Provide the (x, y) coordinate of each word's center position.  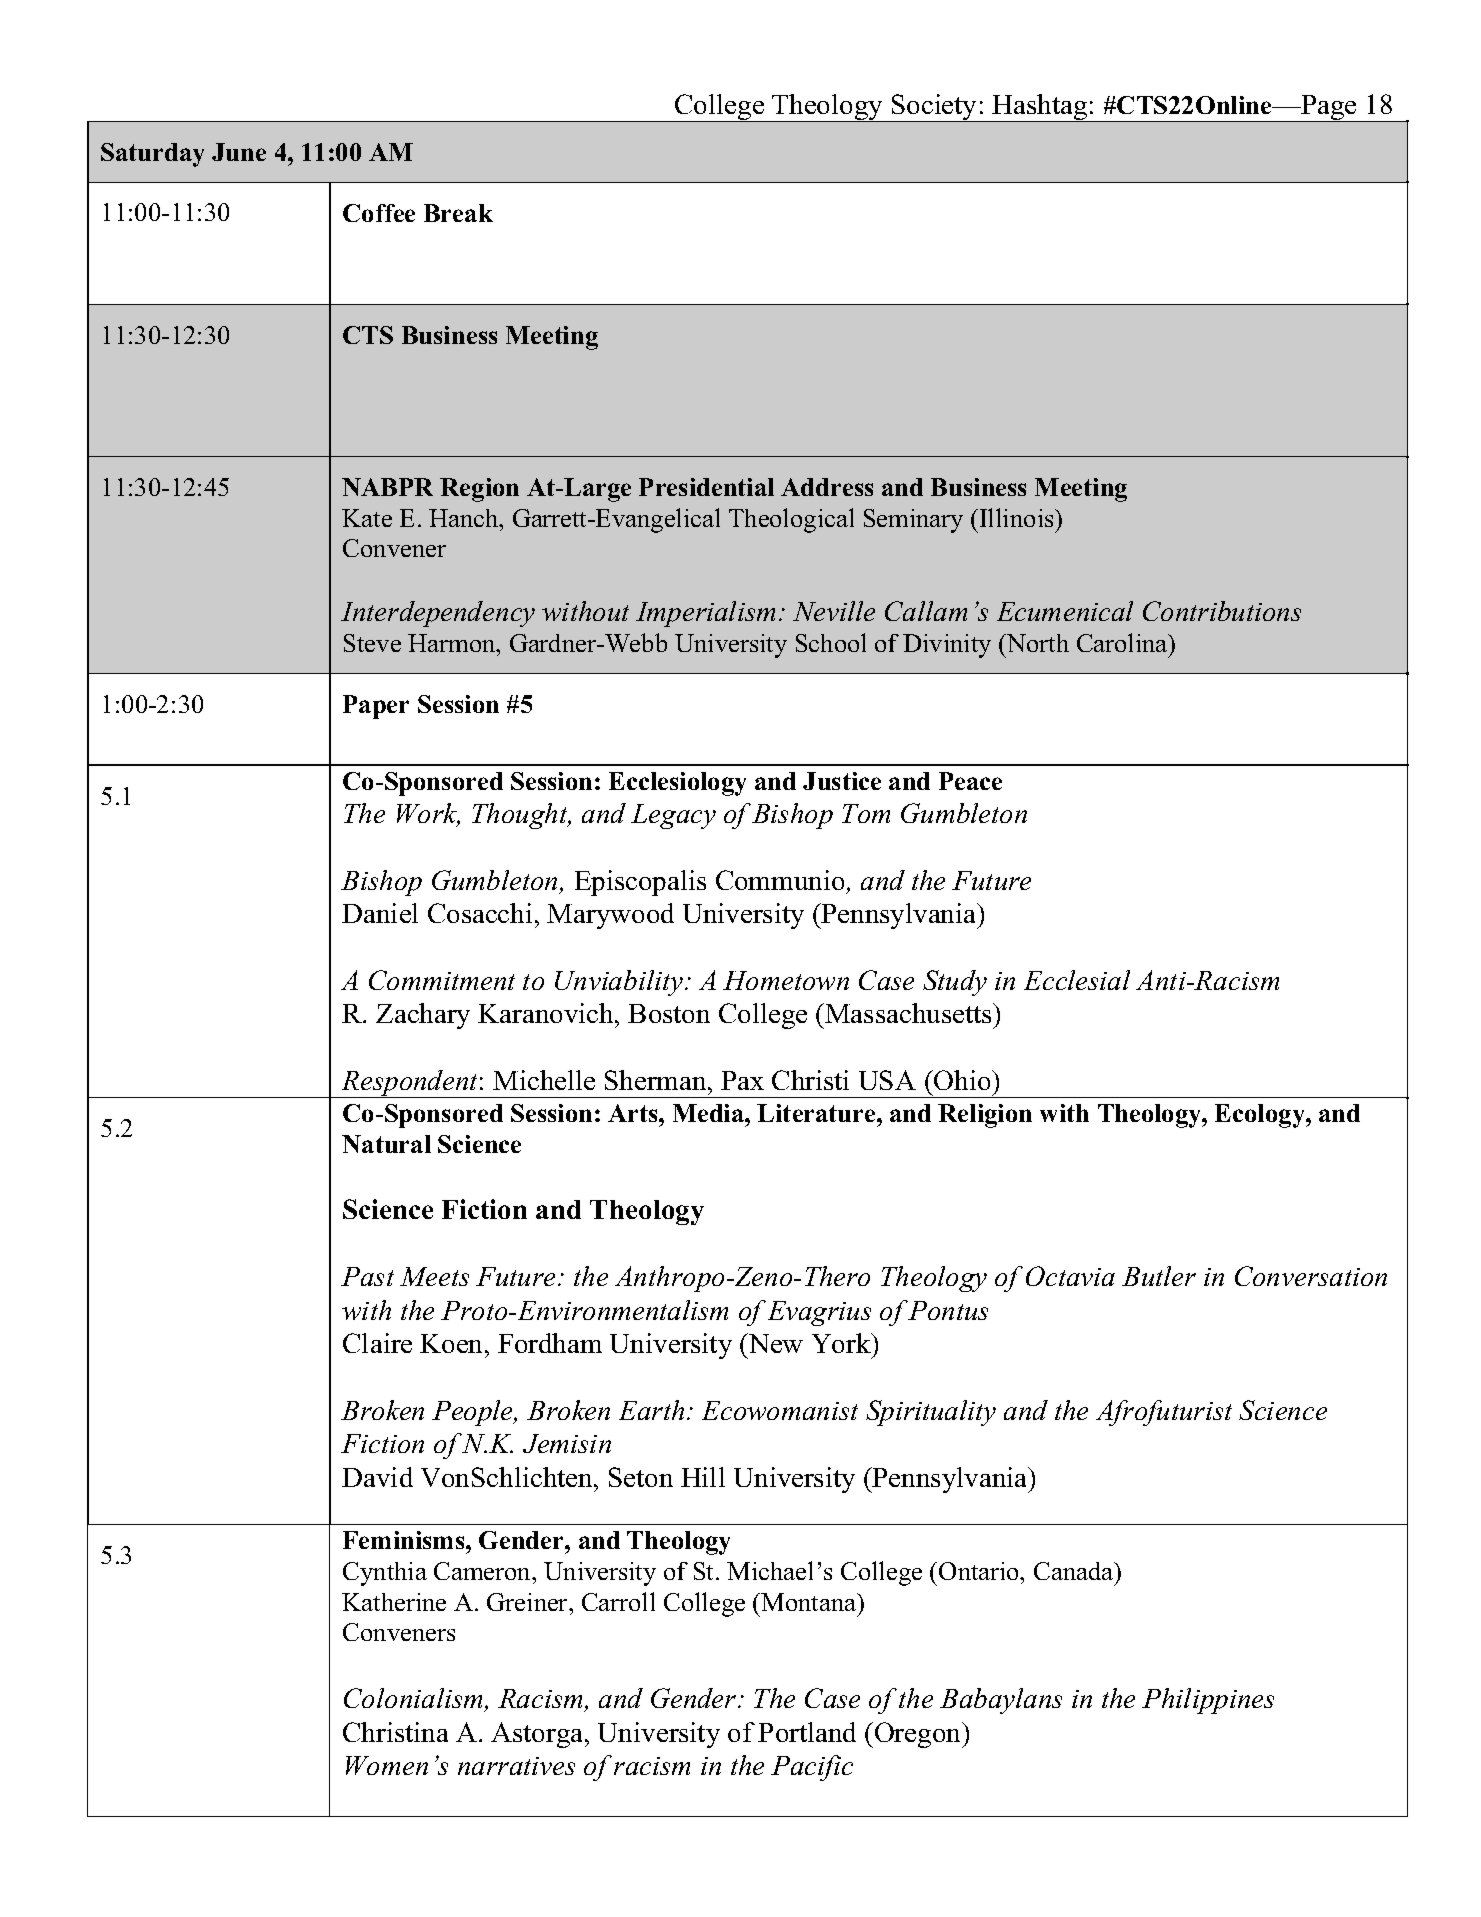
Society (935, 108)
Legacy (673, 816)
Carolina (1123, 642)
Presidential (706, 487)
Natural (386, 1144)
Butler (1159, 1276)
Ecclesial (1077, 980)
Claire (377, 1343)
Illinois (1018, 517)
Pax (742, 1080)
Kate (367, 518)
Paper (376, 707)
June (239, 152)
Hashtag (1040, 108)
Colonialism (415, 1700)
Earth (651, 1410)
